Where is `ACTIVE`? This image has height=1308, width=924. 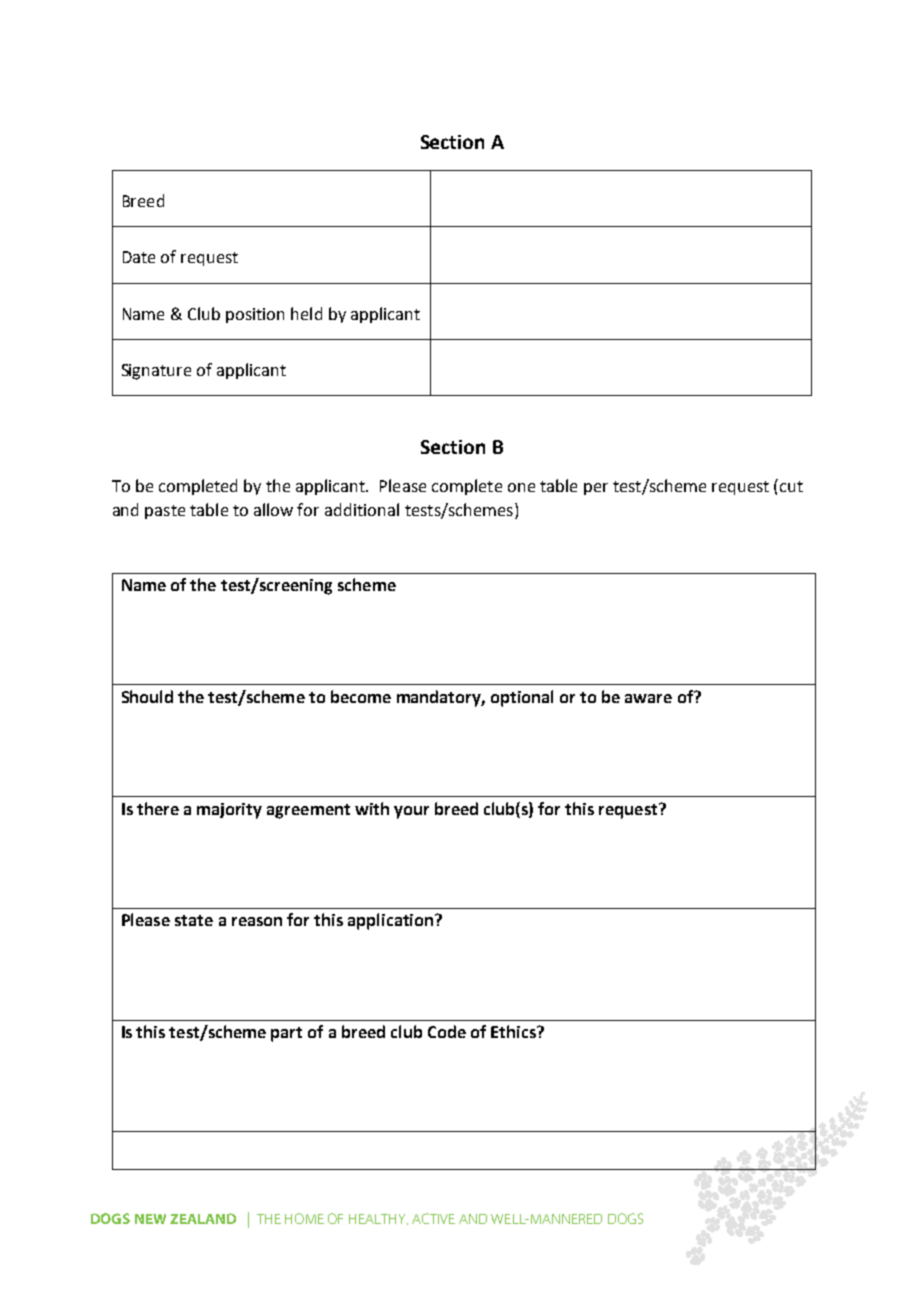
ACTIVE is located at coordinates (433, 1218).
